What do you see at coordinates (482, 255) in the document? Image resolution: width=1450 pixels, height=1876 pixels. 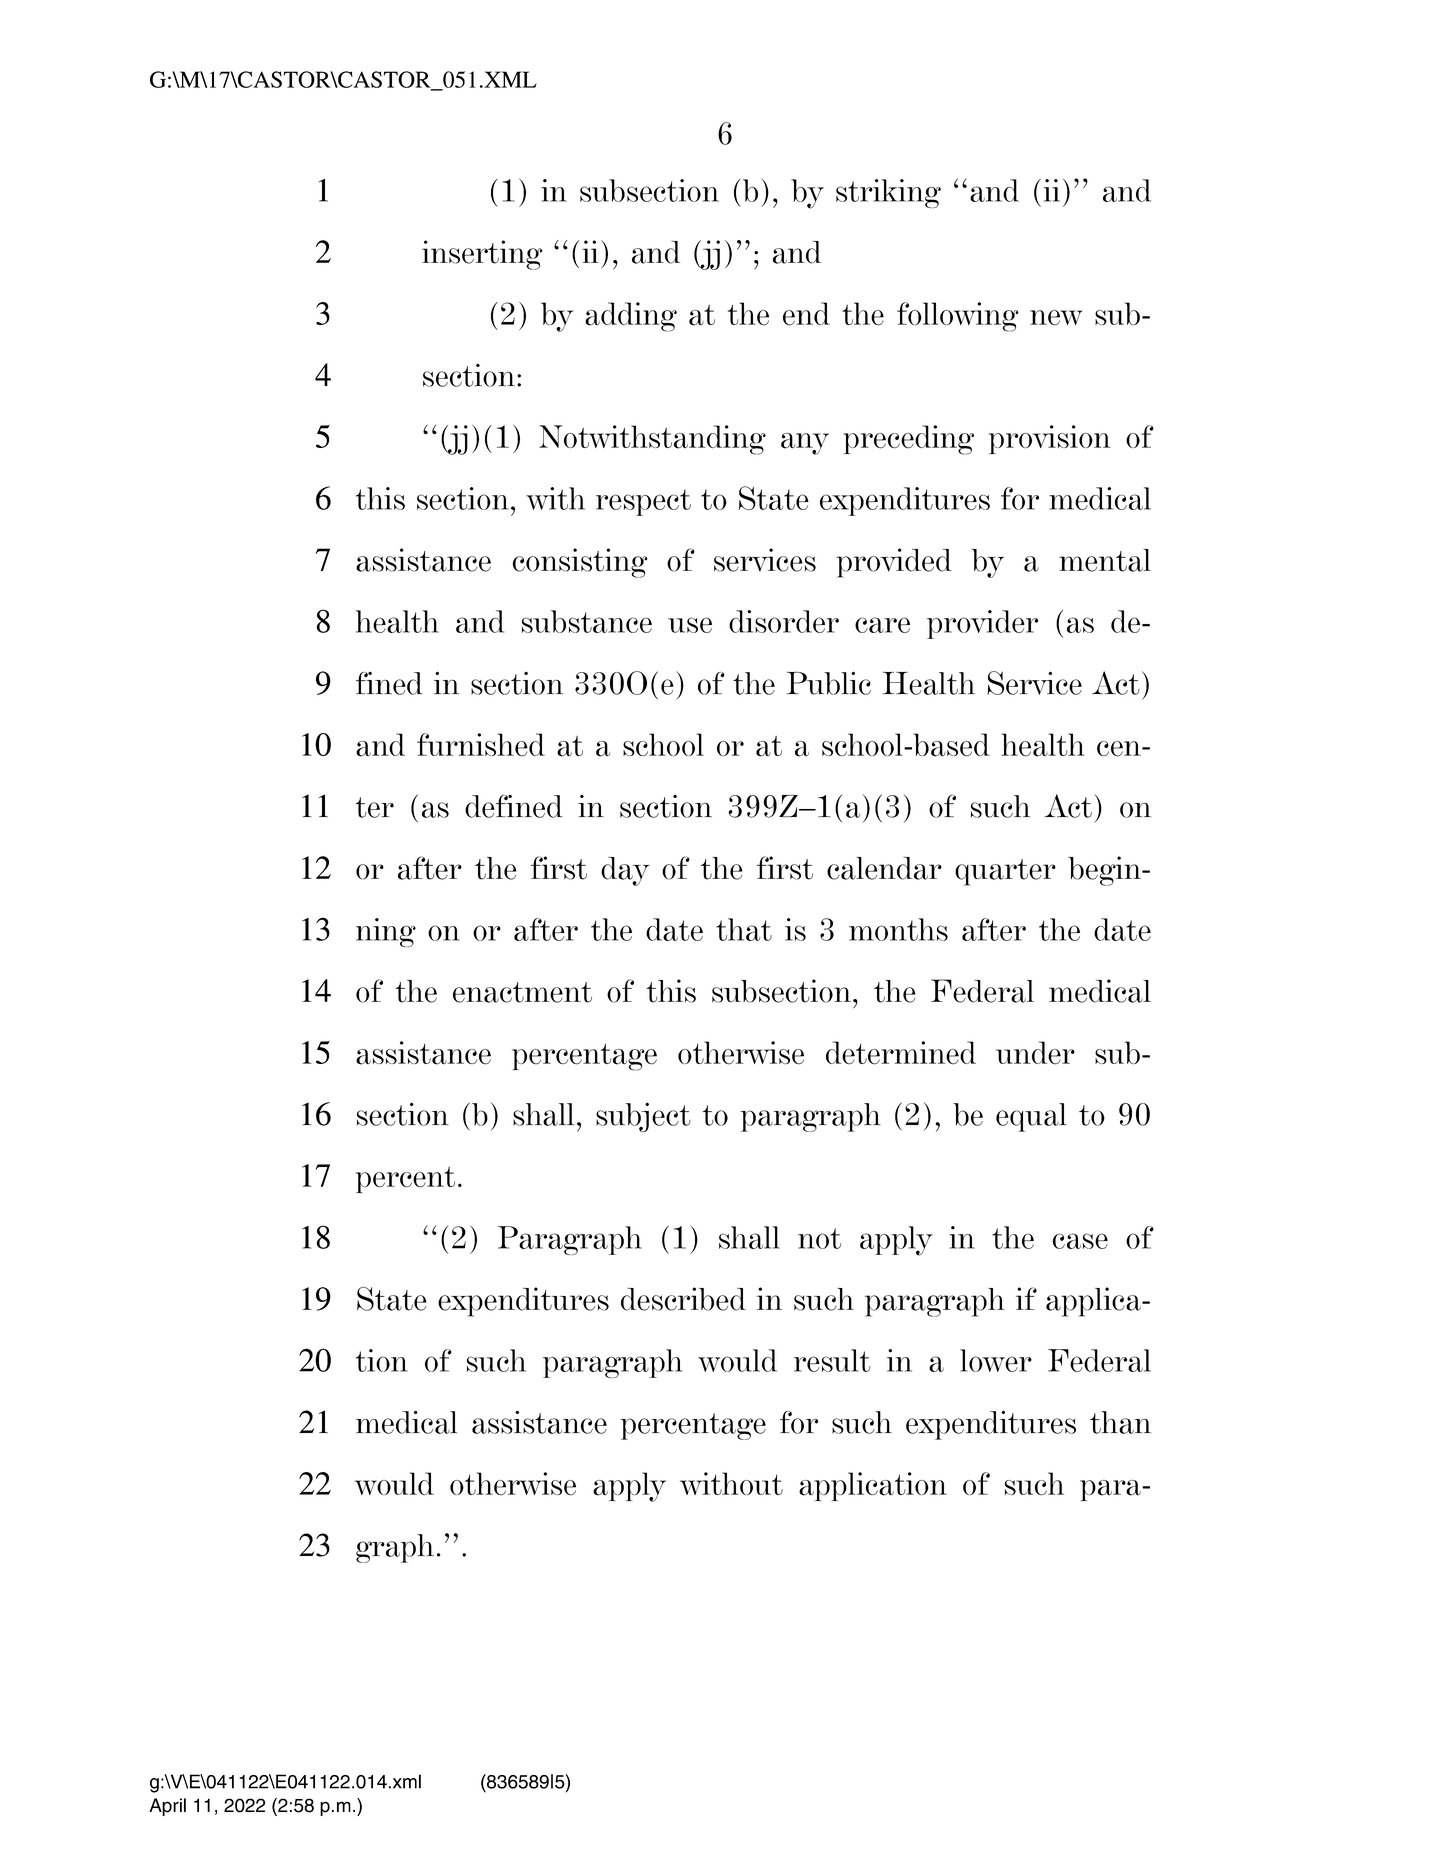 I see `inserting` at bounding box center [482, 255].
